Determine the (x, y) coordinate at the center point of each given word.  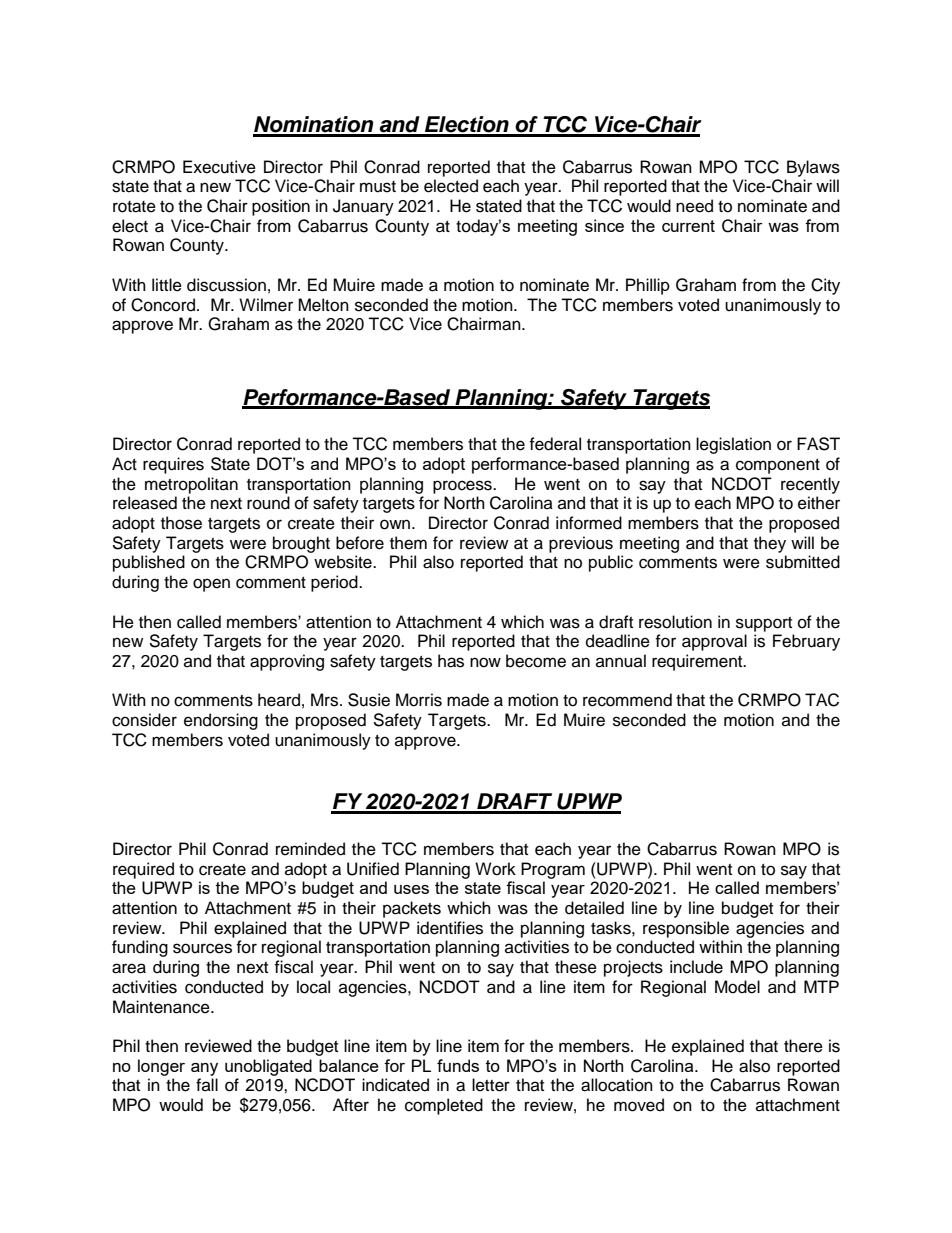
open (211, 585)
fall (207, 1084)
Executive (219, 167)
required (143, 870)
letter (491, 1085)
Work (495, 869)
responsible (686, 929)
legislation (733, 445)
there (803, 1046)
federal (555, 444)
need (694, 206)
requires (173, 465)
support (764, 624)
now (485, 662)
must (378, 187)
